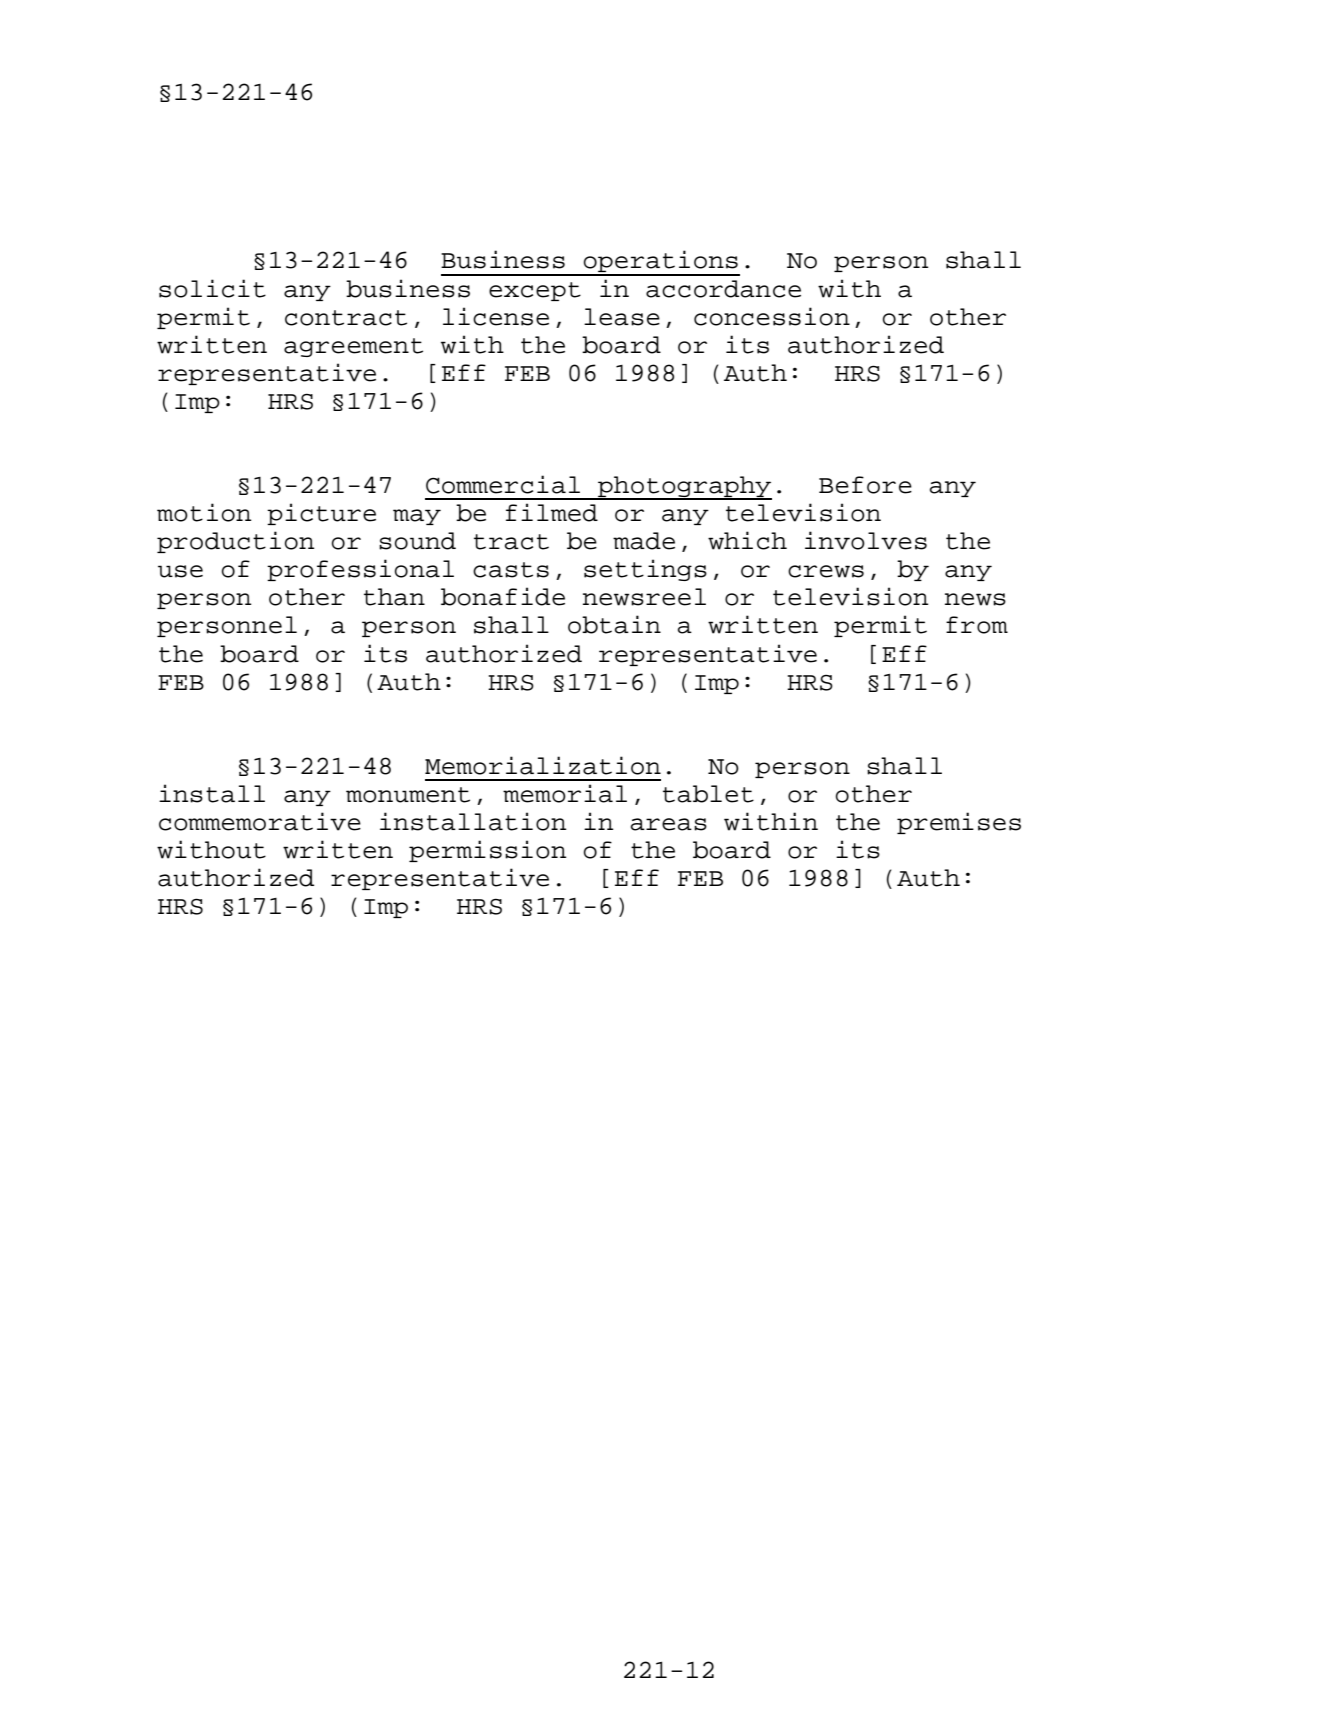  Describe the element at coordinates (614, 624) in the page. I see `obtain` at that location.
